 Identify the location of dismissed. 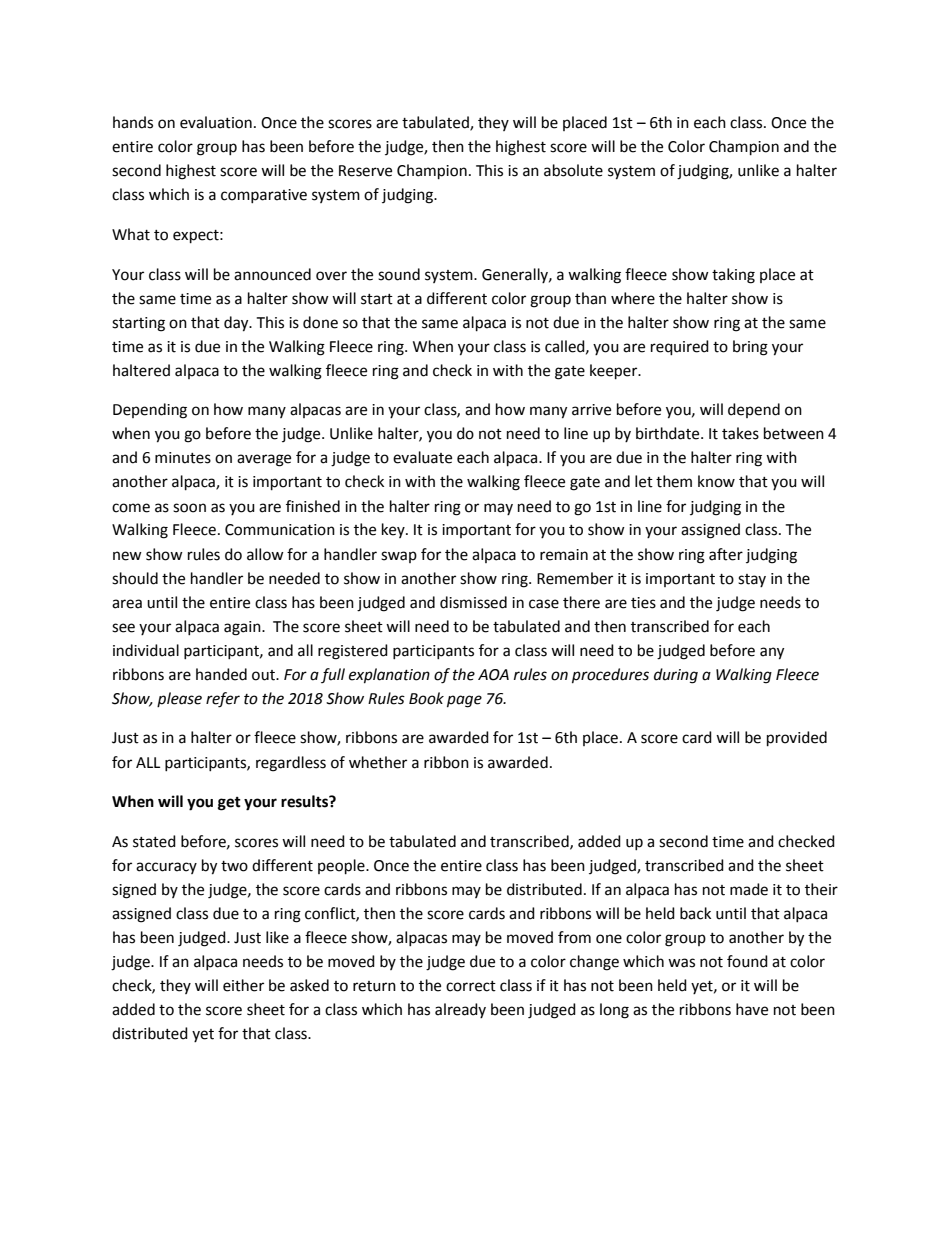
(473, 602).
